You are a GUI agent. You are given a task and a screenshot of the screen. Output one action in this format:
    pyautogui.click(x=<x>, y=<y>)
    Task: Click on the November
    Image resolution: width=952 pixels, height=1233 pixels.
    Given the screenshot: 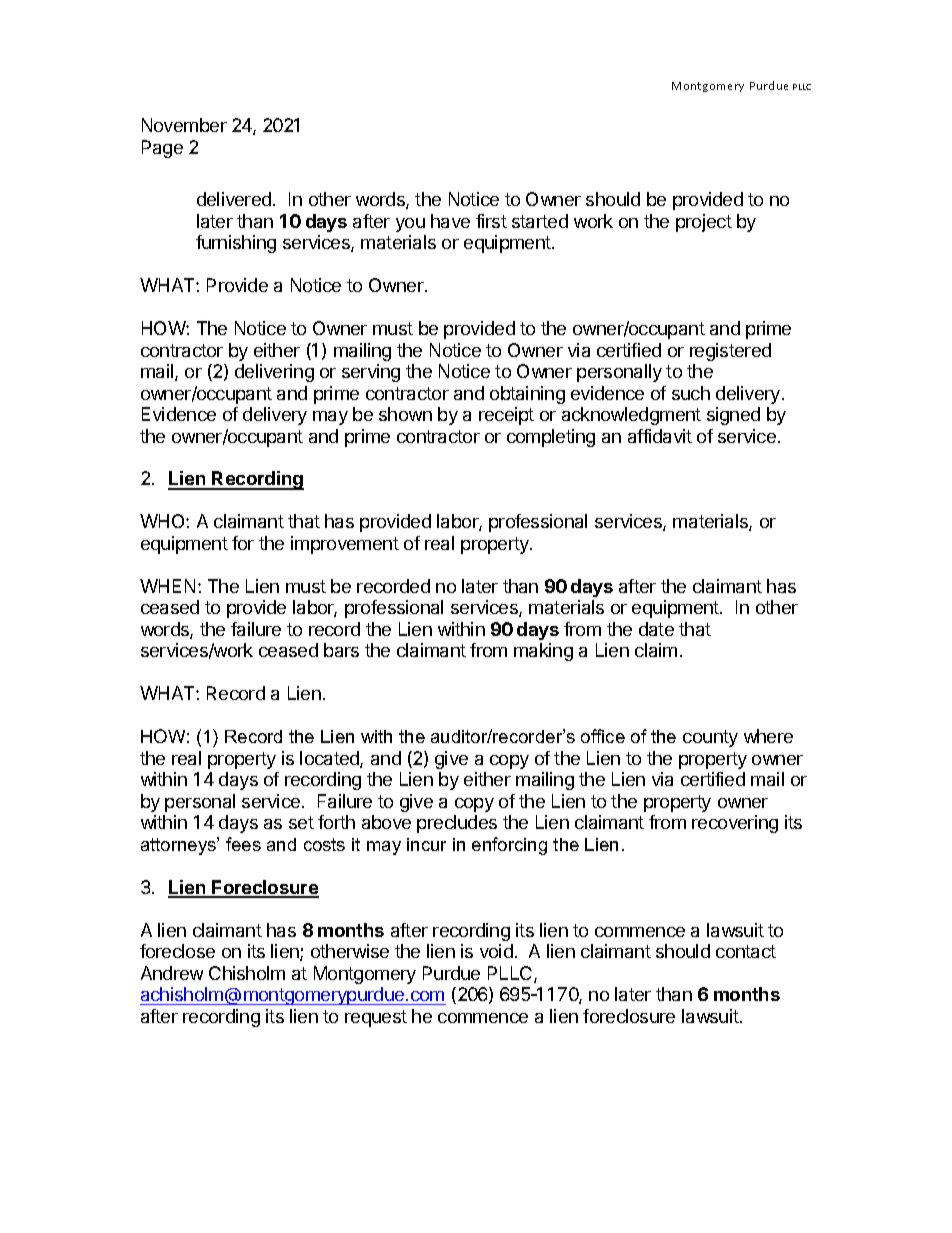 What is the action you would take?
    pyautogui.click(x=184, y=125)
